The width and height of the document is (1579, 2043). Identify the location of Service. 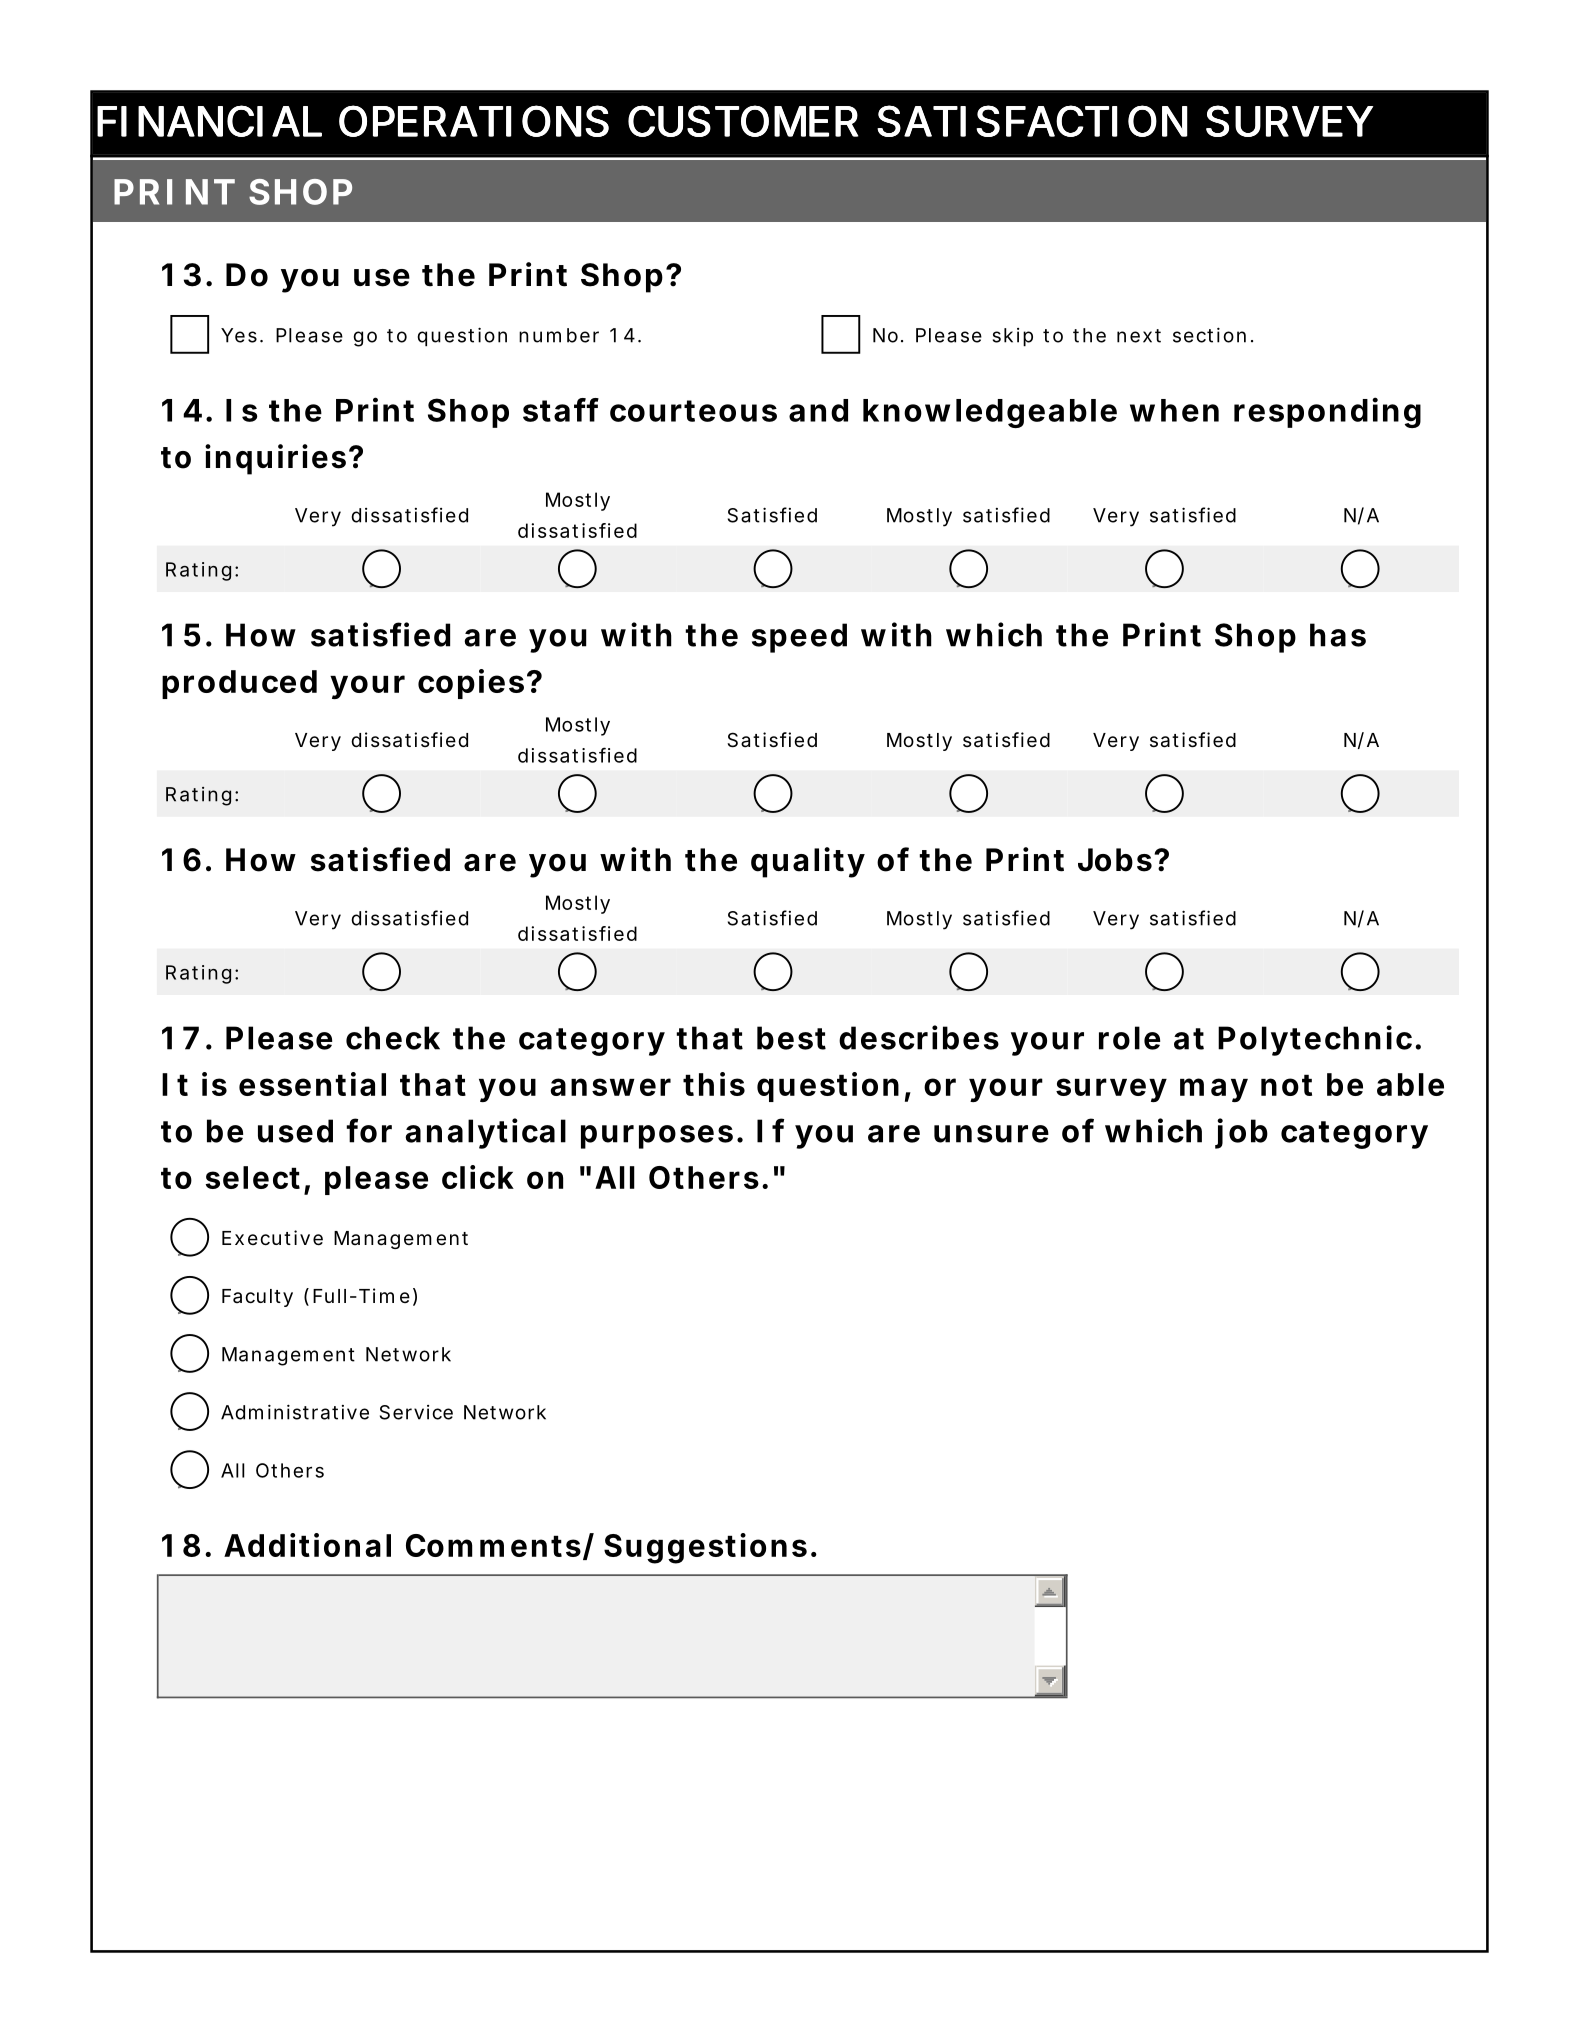
(416, 1412).
